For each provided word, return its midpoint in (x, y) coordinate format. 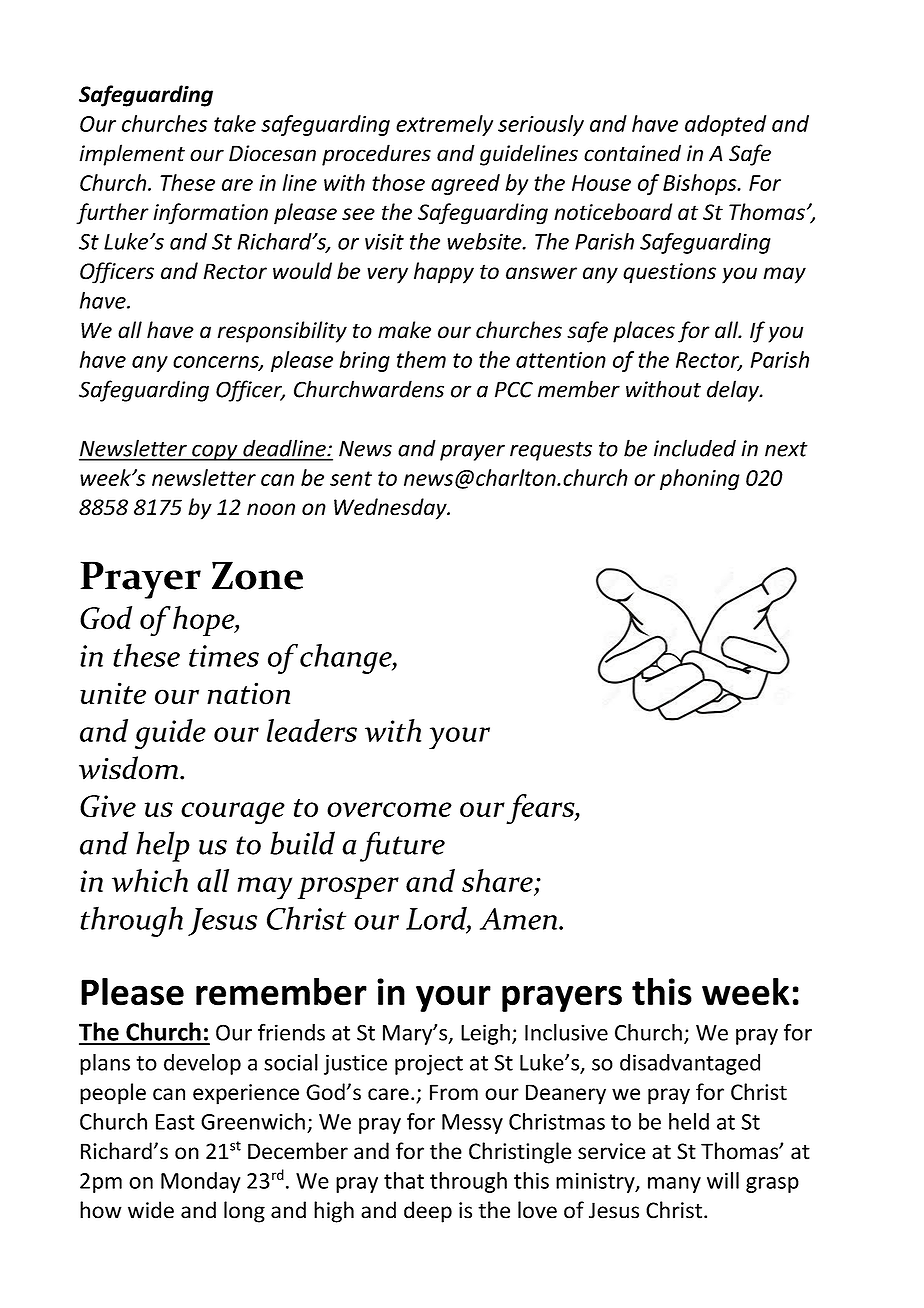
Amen (518, 919)
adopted (725, 125)
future (402, 846)
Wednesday (391, 509)
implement (132, 155)
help (163, 846)
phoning (700, 479)
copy (215, 452)
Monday (201, 1182)
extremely (444, 125)
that (404, 1180)
